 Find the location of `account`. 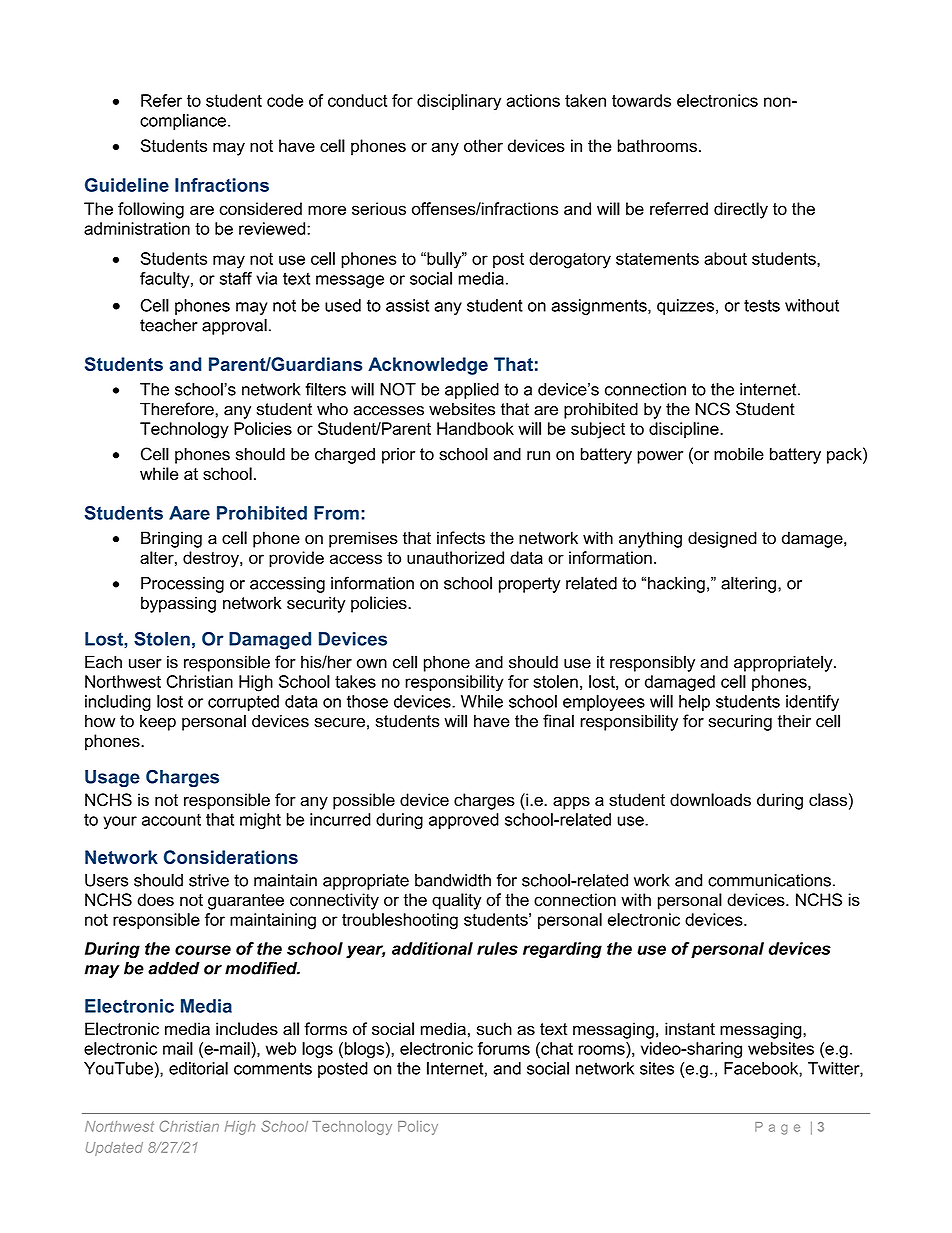

account is located at coordinates (171, 820).
